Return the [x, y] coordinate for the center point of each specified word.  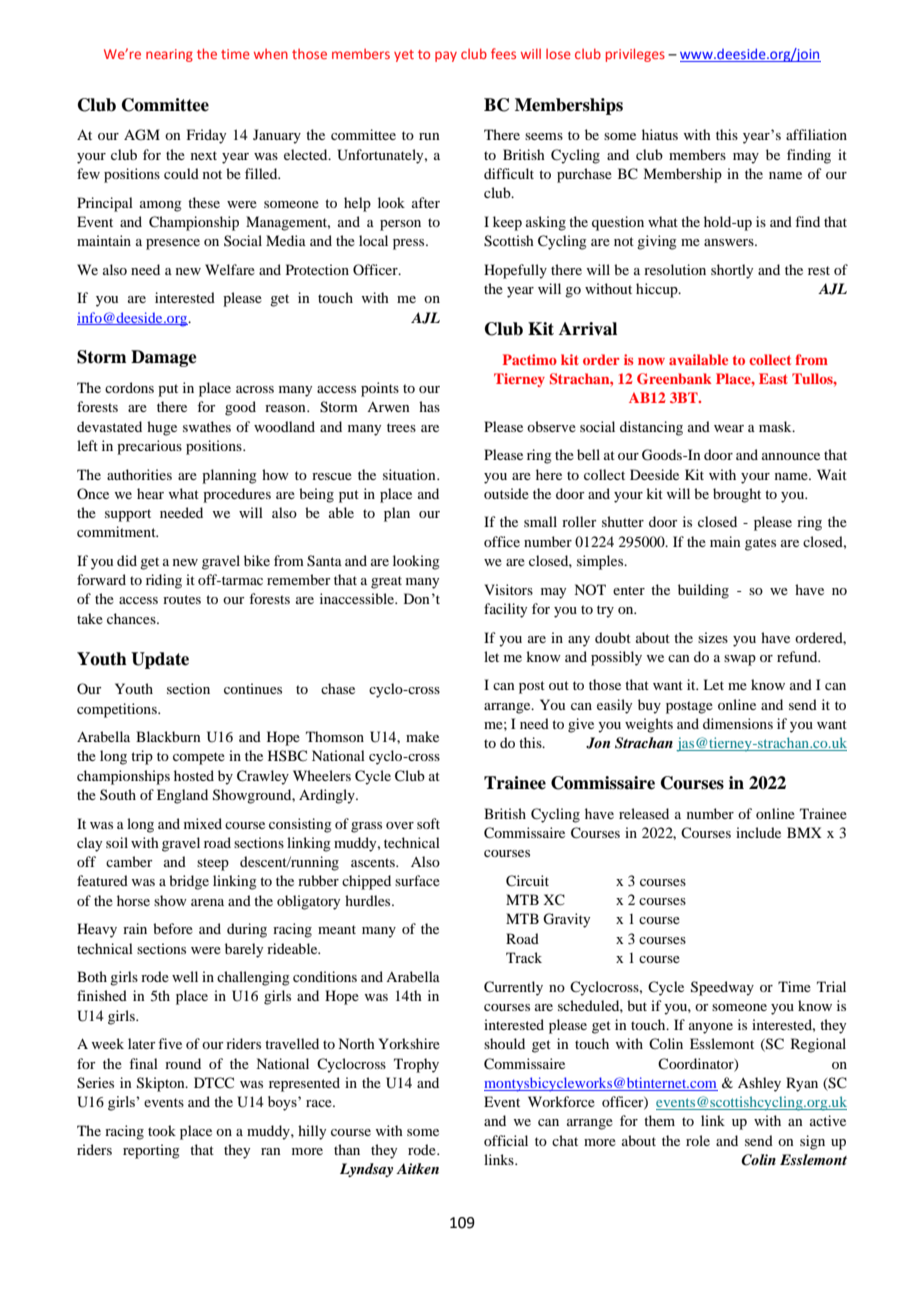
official [506, 1140]
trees [401, 427]
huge [162, 428]
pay [446, 56]
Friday [206, 136]
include [758, 832]
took [162, 1130]
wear [729, 428]
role [698, 1140]
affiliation [816, 134]
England [182, 796]
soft [428, 823]
